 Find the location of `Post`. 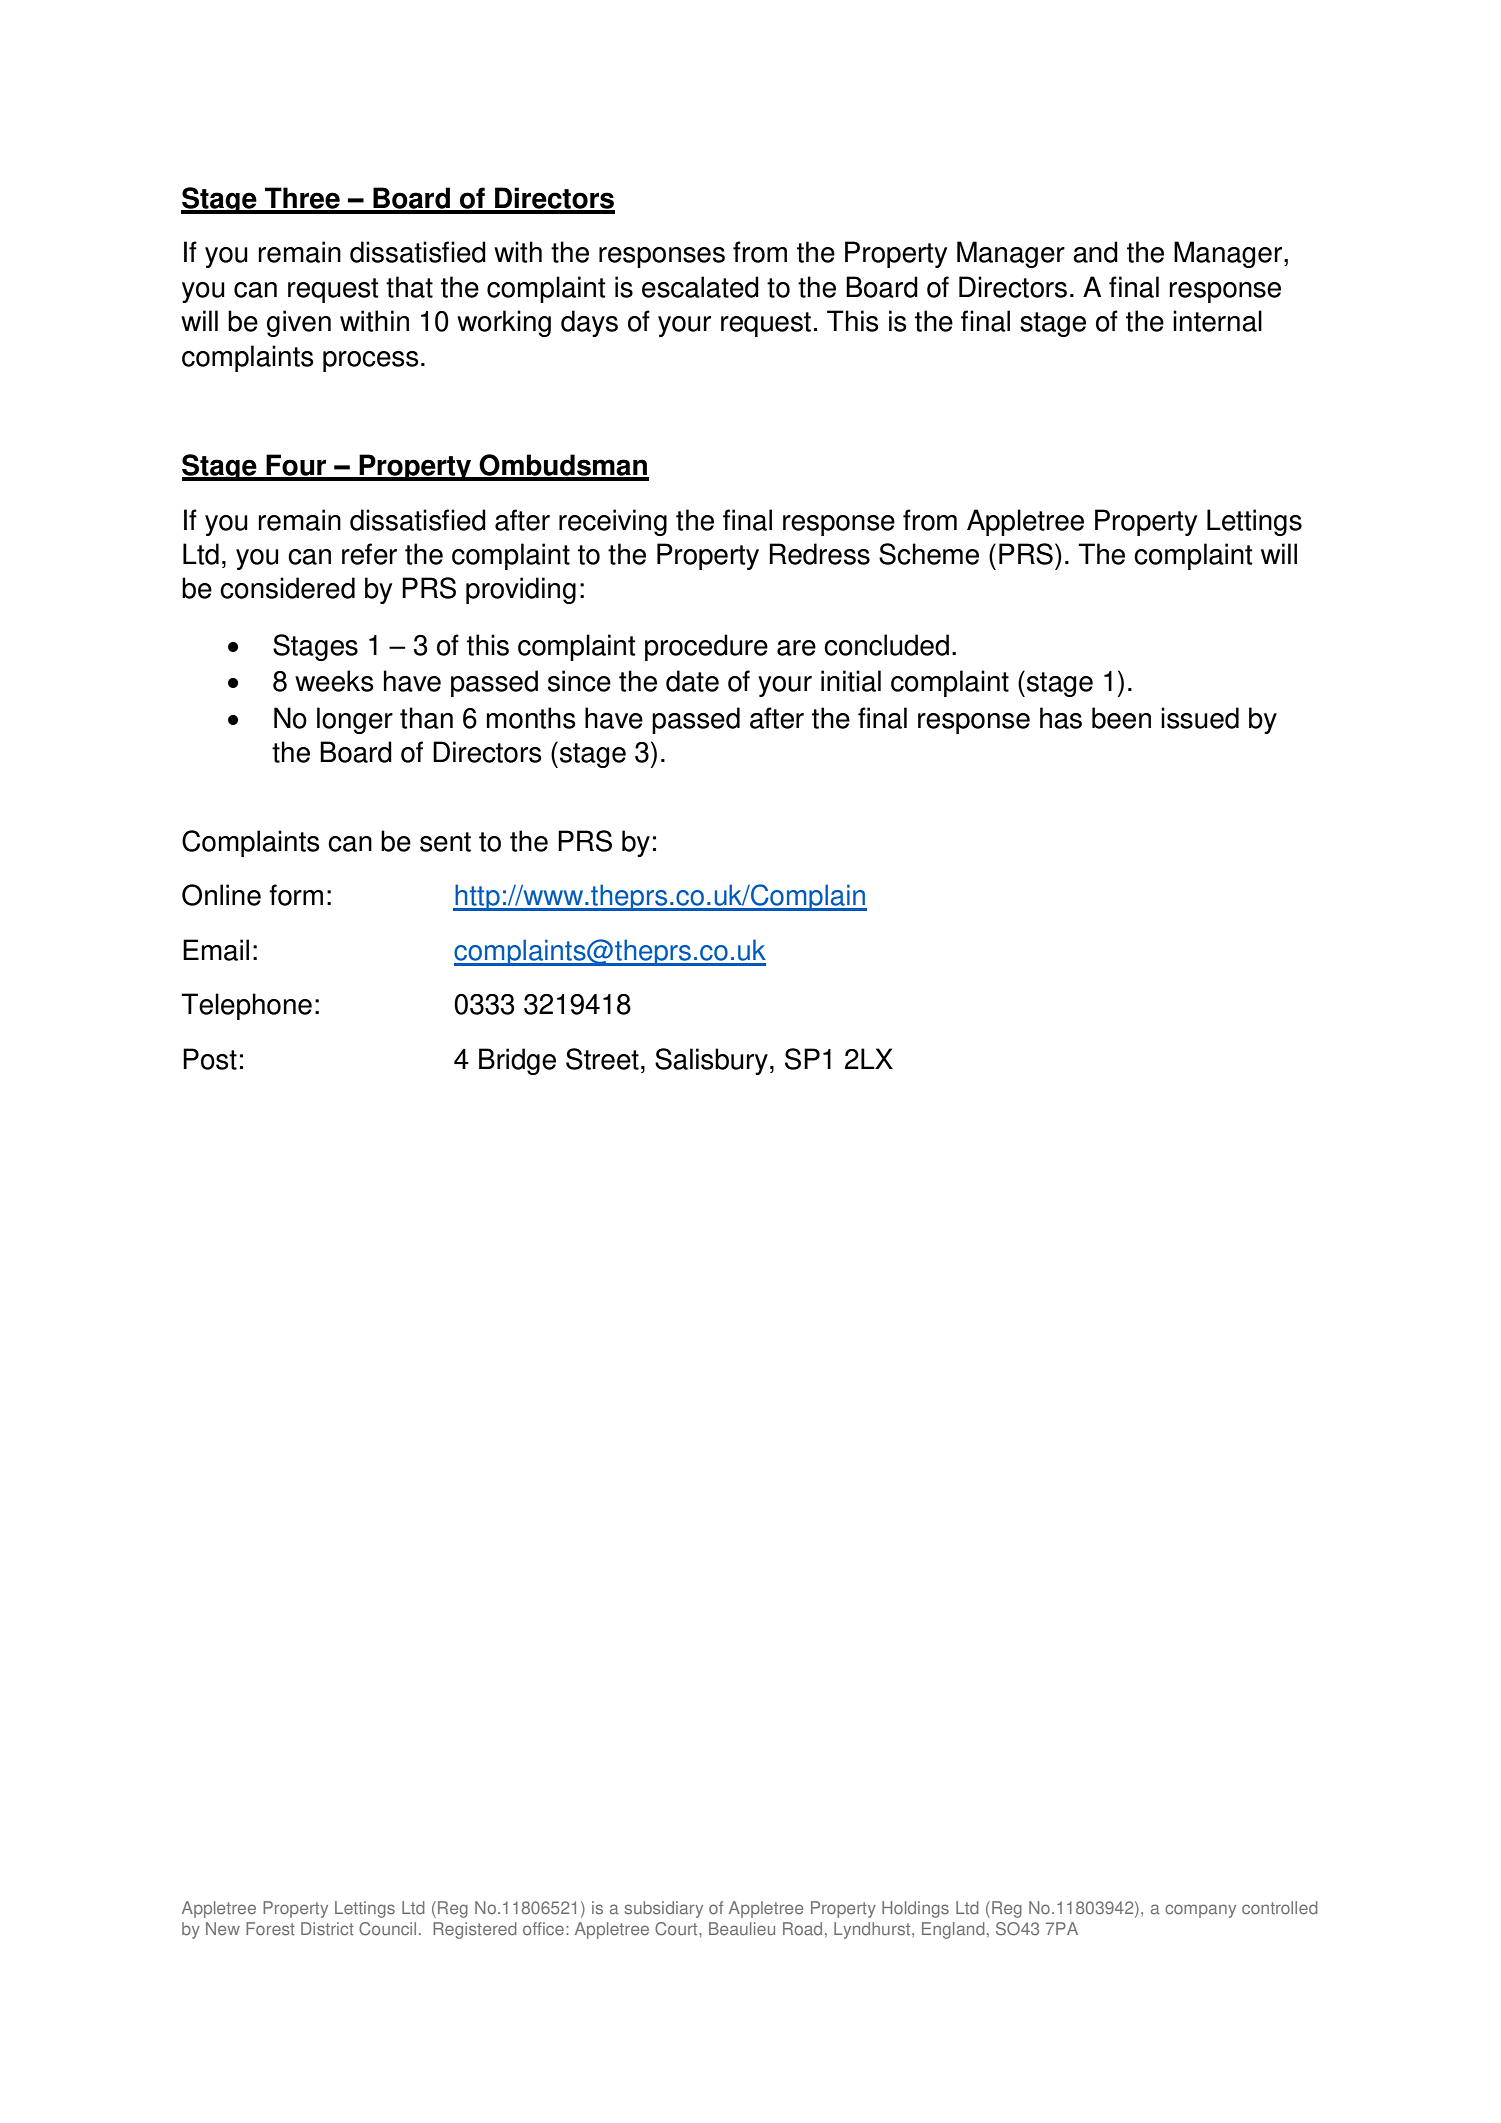

Post is located at coordinates (210, 1059).
